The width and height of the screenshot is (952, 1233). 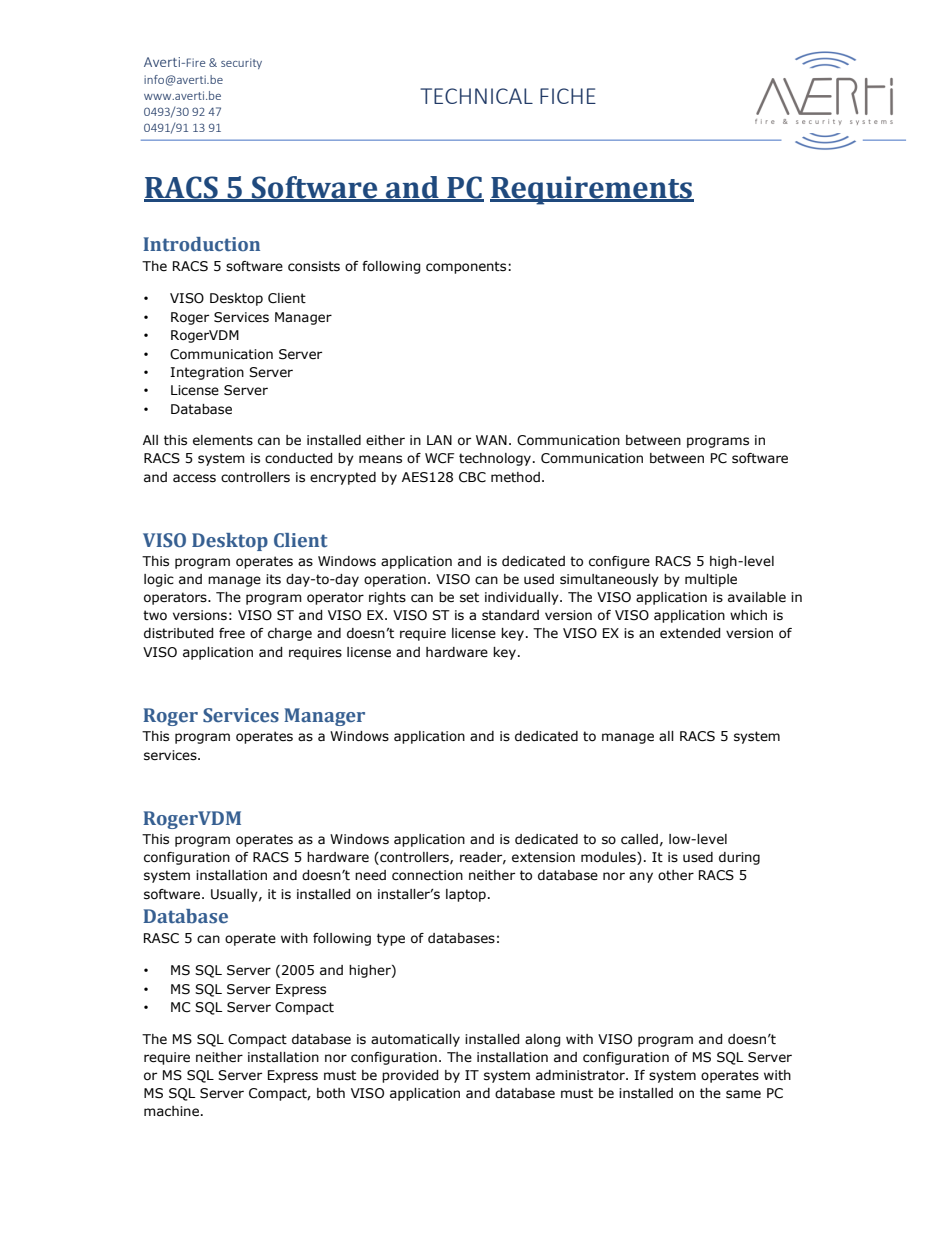 I want to click on laptop, so click(x=466, y=895).
